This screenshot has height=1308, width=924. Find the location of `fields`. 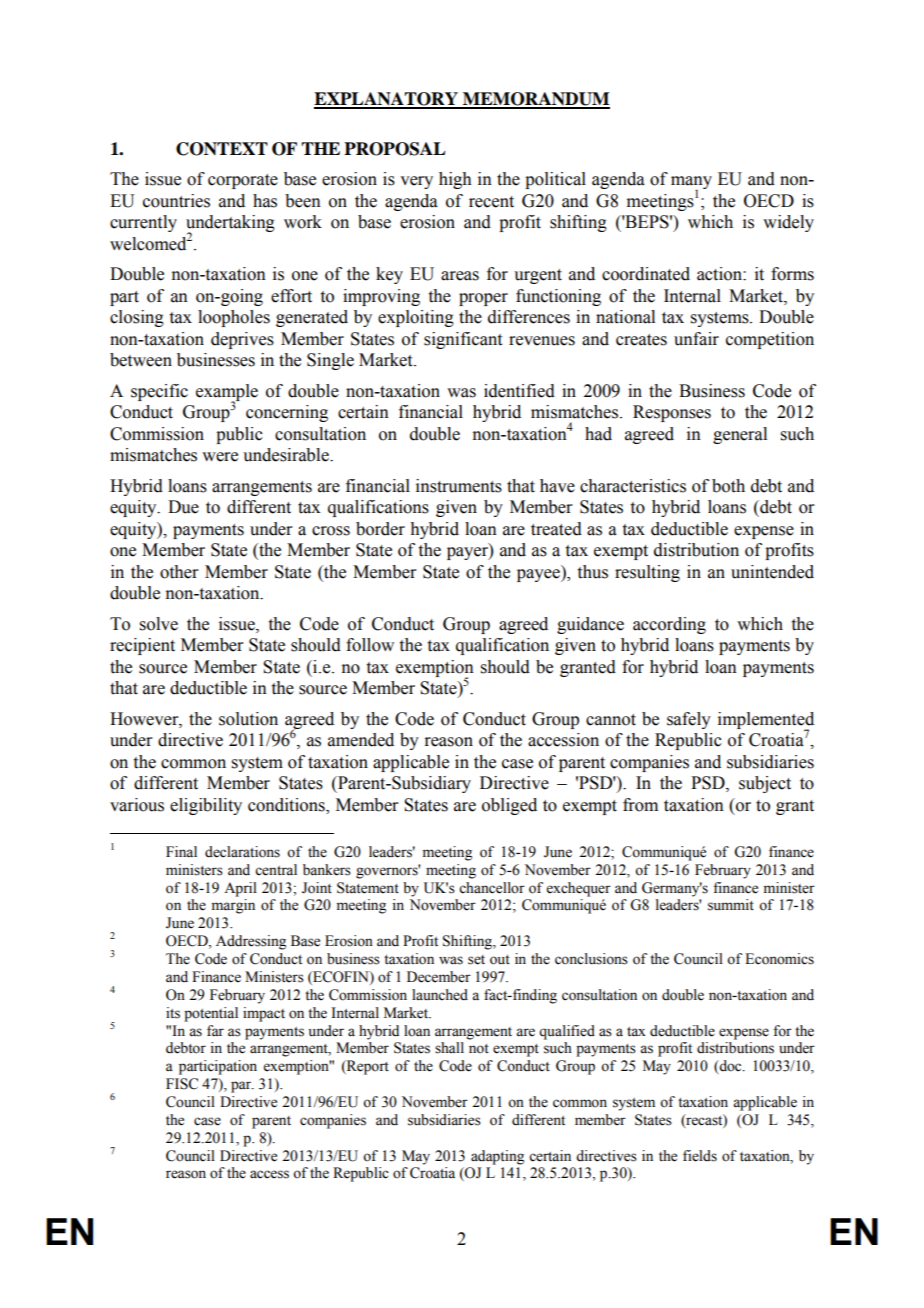

fields is located at coordinates (700, 1156).
